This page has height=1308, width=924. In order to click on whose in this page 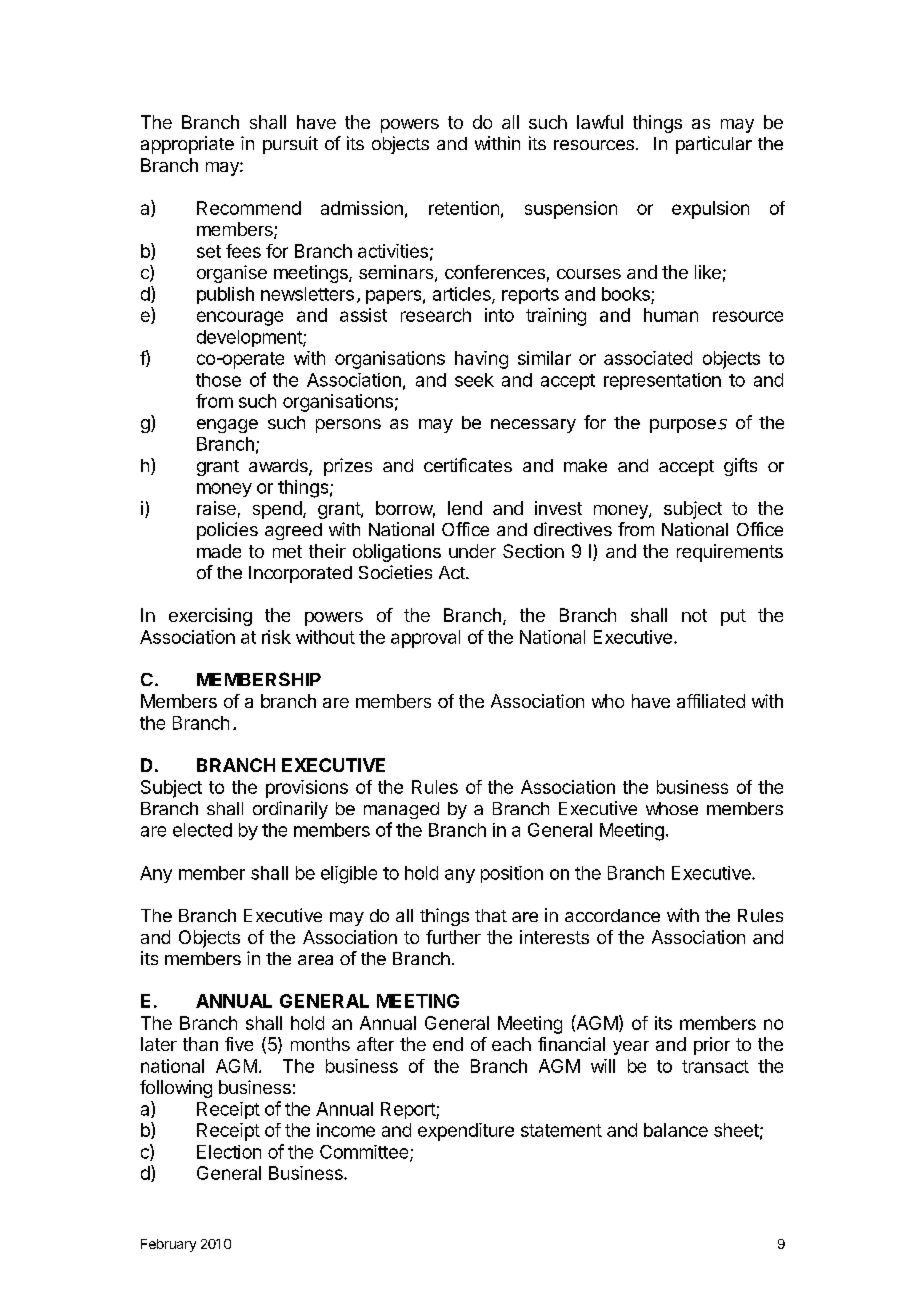, I will do `click(672, 808)`.
